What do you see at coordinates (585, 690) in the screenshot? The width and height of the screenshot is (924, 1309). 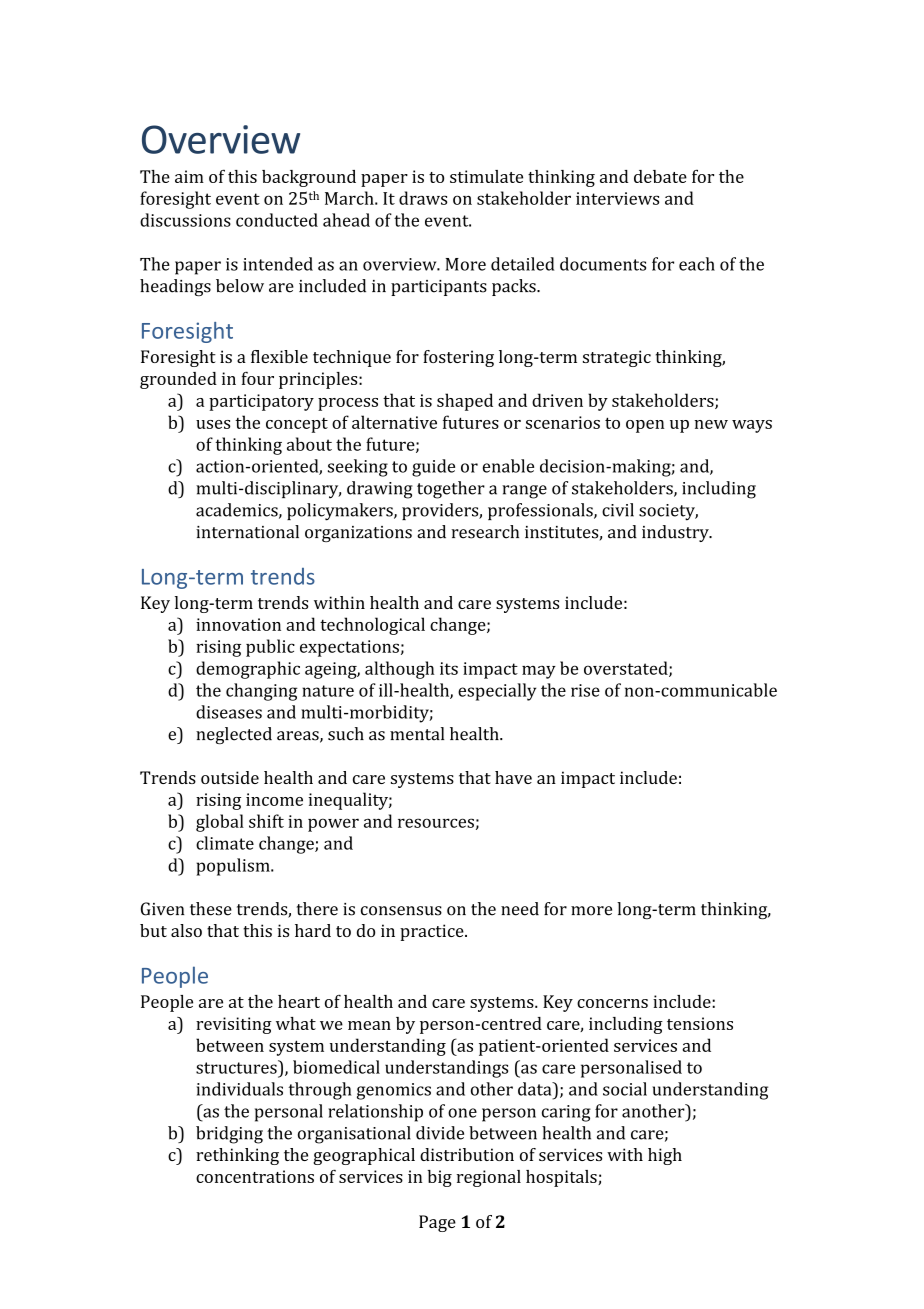 I see `rise` at bounding box center [585, 690].
